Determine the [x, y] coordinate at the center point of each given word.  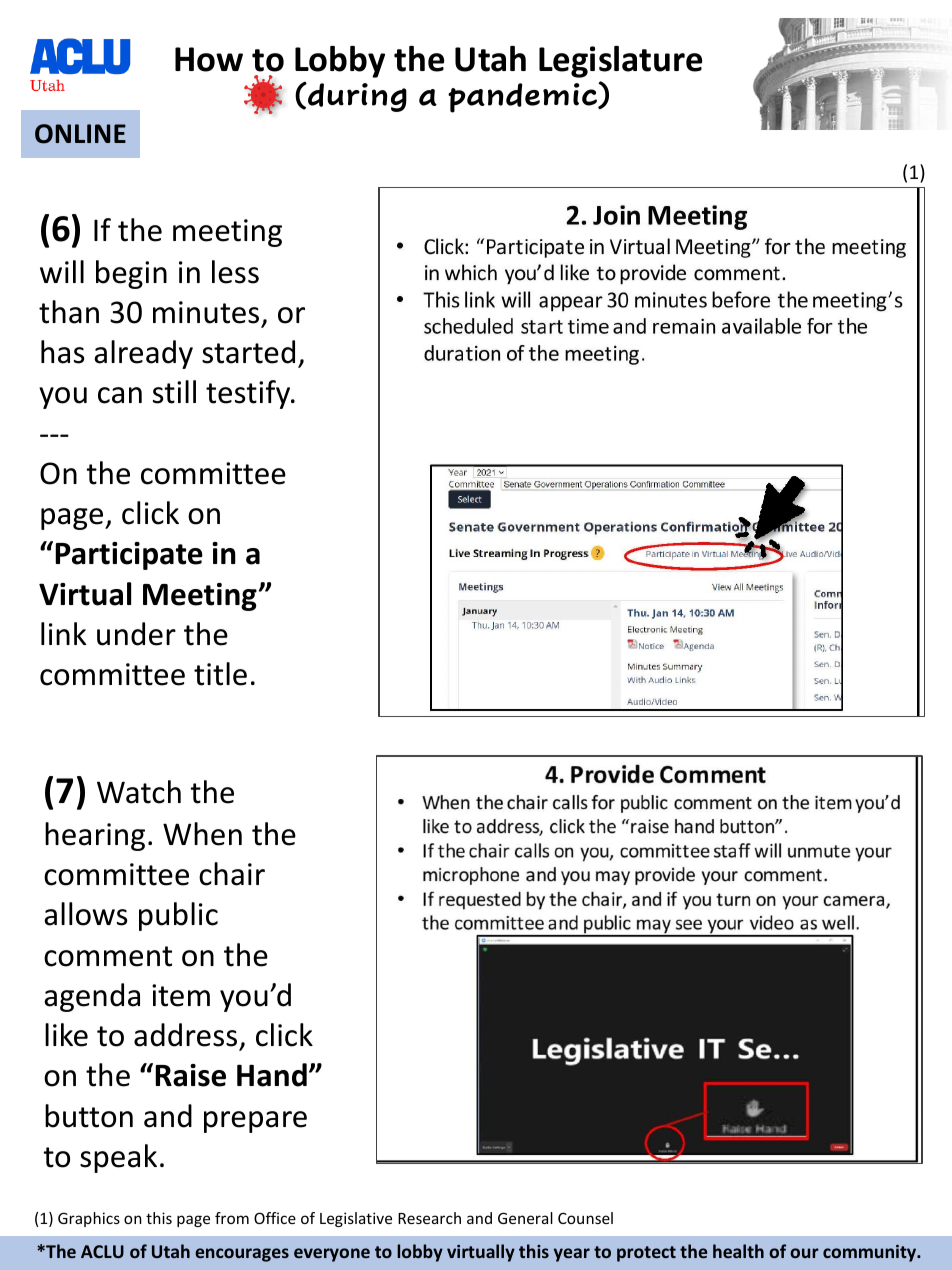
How [209, 59]
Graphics [89, 1219]
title [220, 674]
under [136, 634]
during [356, 97]
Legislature [620, 62]
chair [232, 874]
